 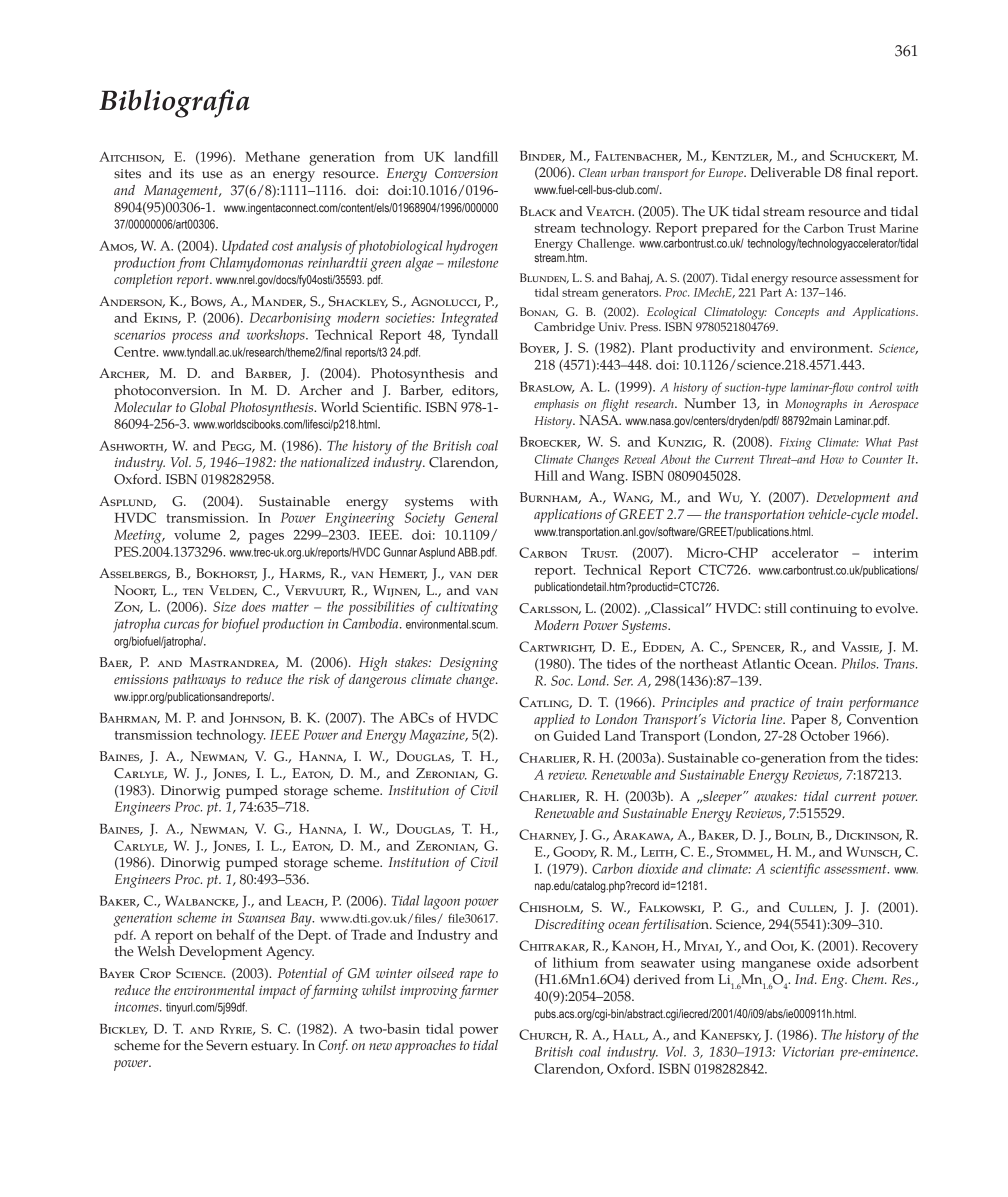 What do you see at coordinates (467, 608) in the screenshot?
I see `cultivating` at bounding box center [467, 608].
